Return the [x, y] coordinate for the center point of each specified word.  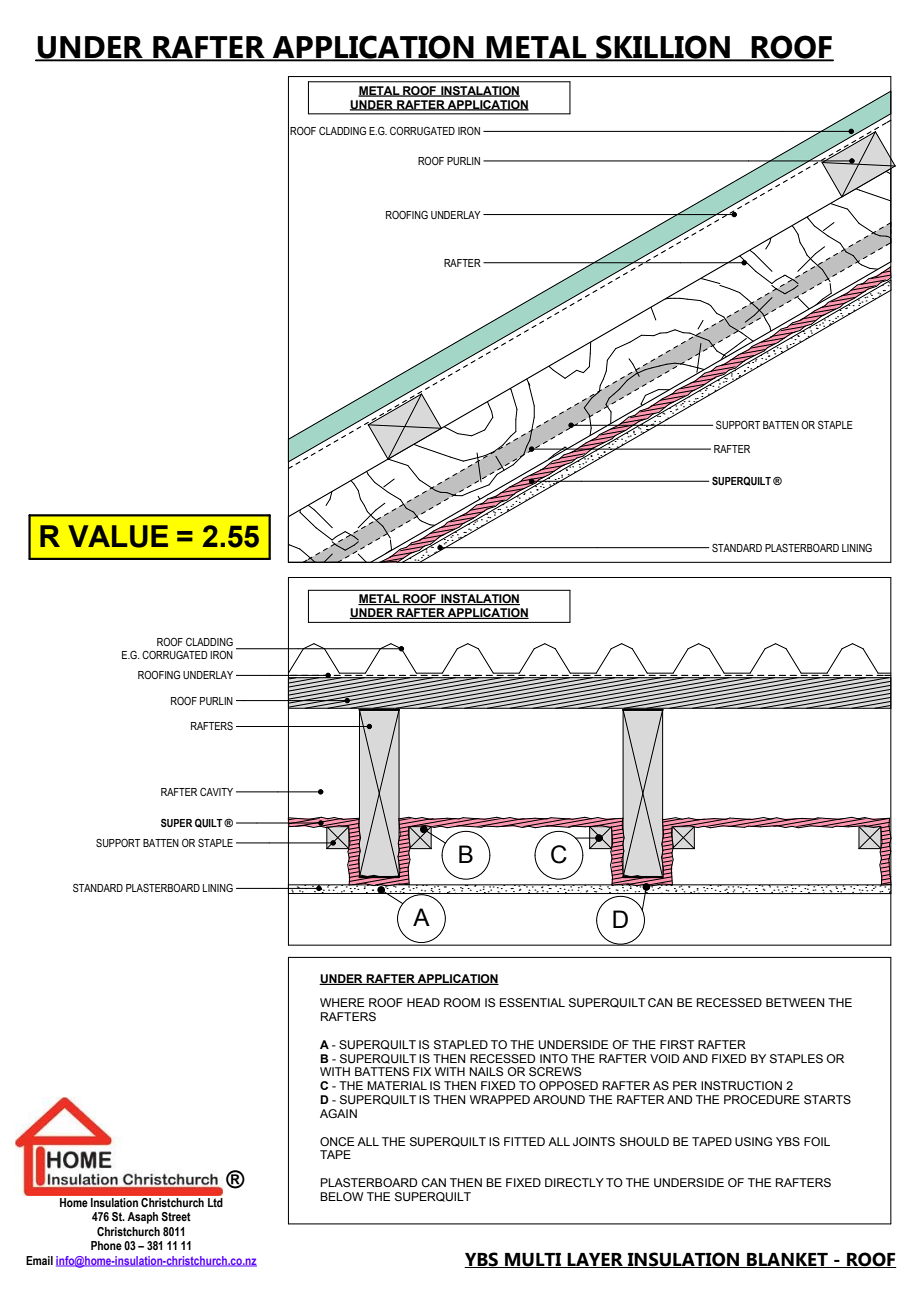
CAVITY [216, 792]
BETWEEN [795, 1002]
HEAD [423, 1002]
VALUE [118, 536]
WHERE [342, 1002]
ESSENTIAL [532, 1002]
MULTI [533, 1260]
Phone [106, 1245]
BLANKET [787, 1260]
